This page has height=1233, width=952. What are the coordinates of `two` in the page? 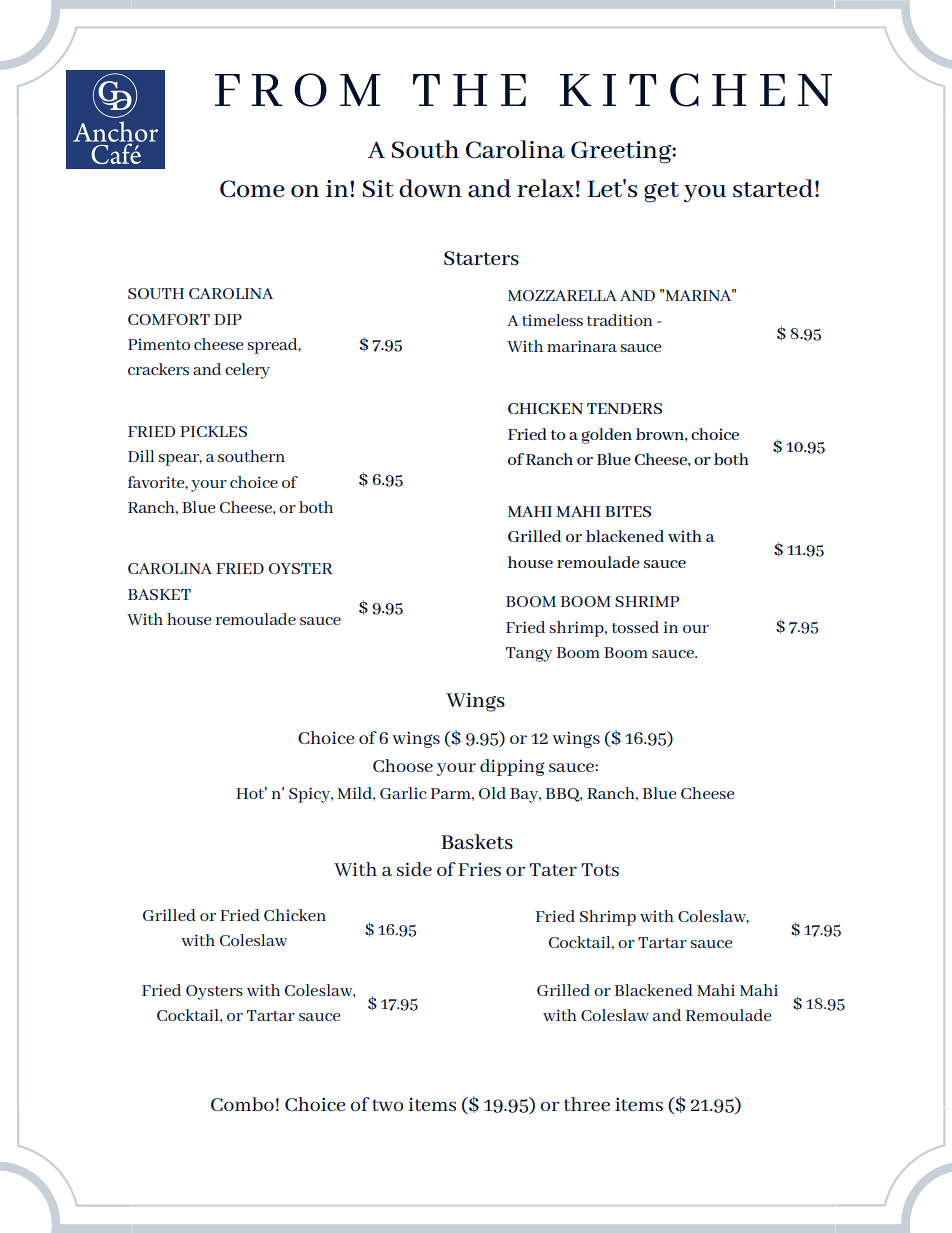 It's located at (387, 1105).
